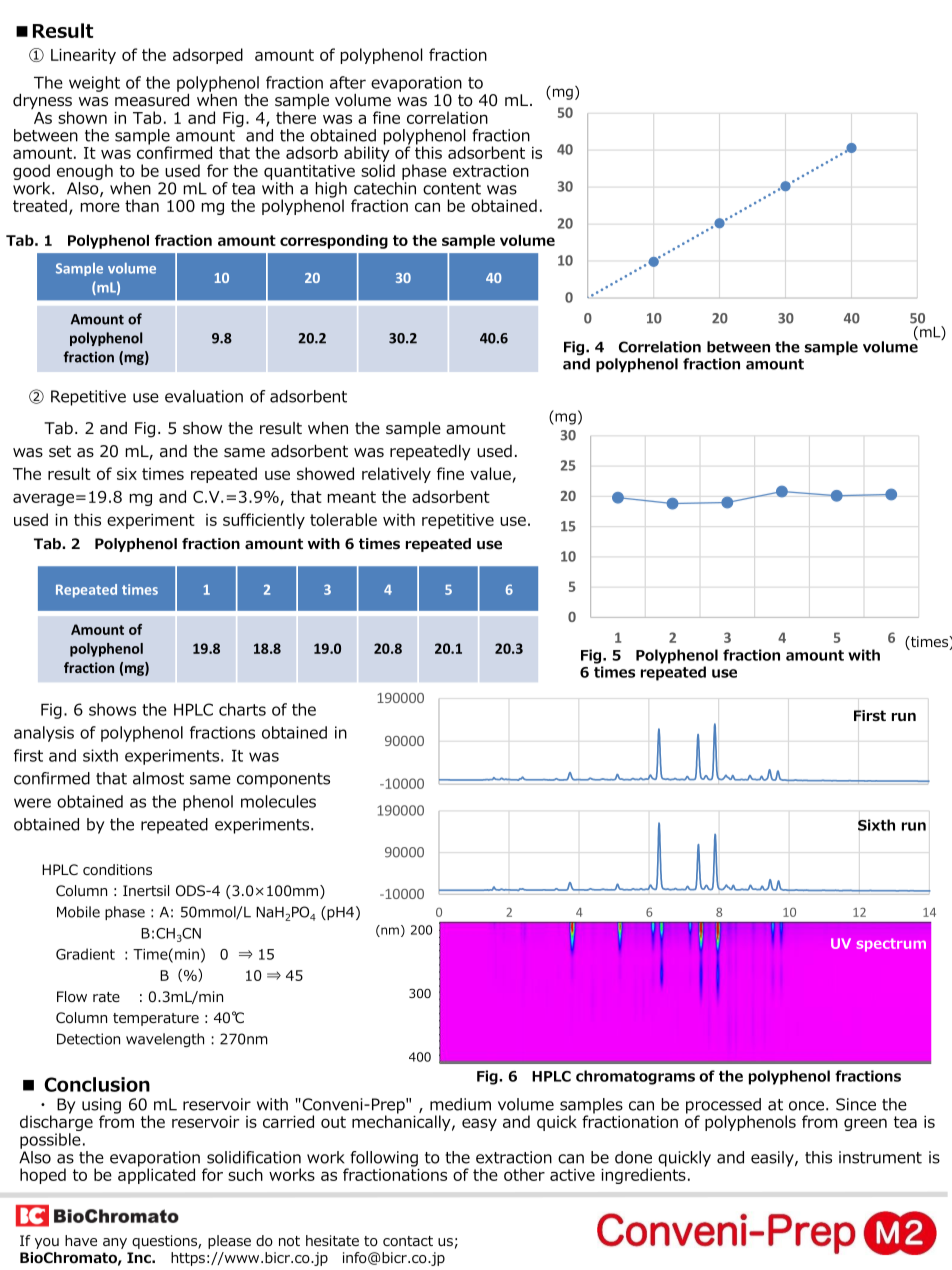 Image resolution: width=952 pixels, height=1270 pixels. Describe the element at coordinates (81, 1240) in the screenshot. I see `have` at that location.
